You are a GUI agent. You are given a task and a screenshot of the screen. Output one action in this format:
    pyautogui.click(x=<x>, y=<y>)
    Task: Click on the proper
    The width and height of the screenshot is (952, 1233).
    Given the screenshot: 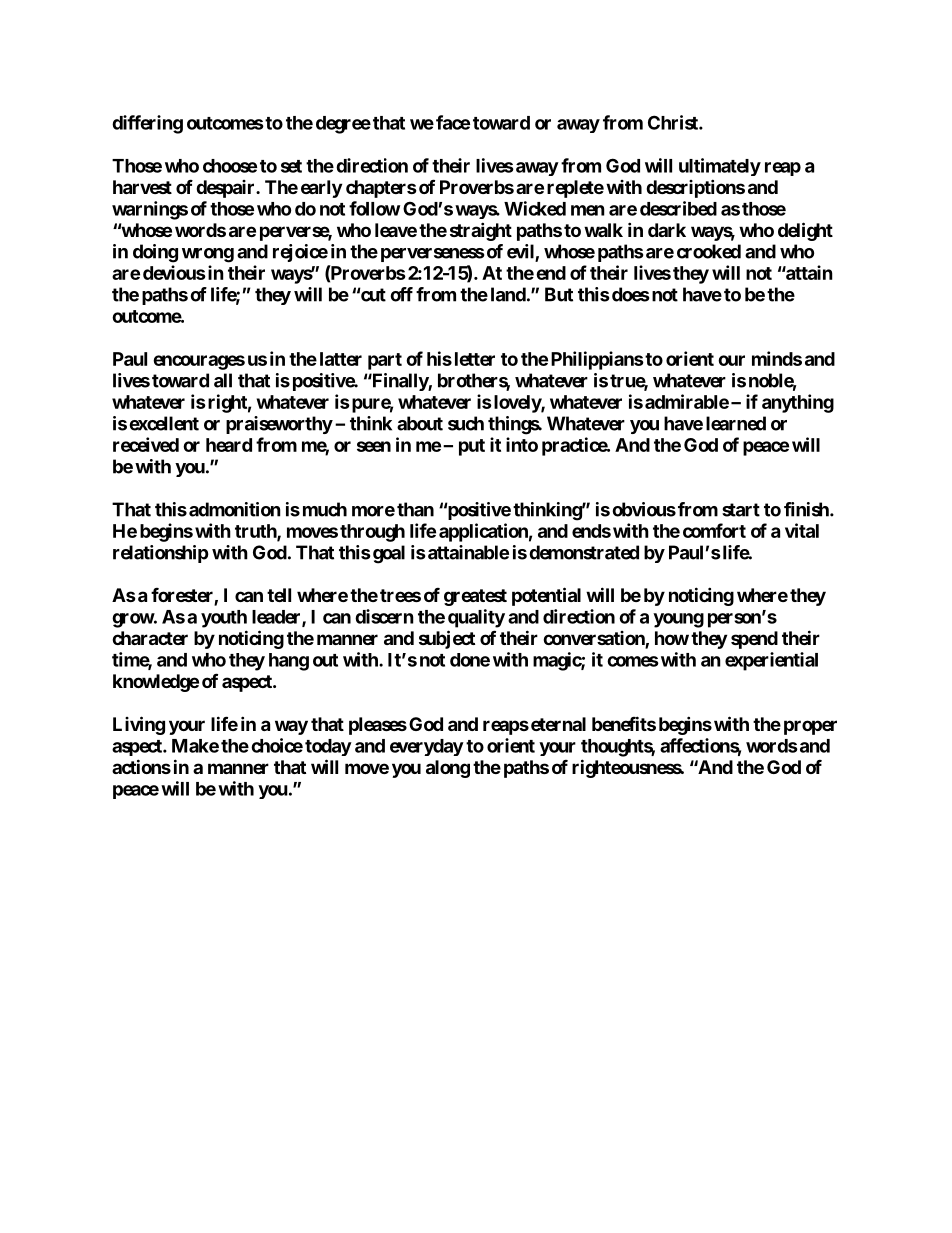 What is the action you would take?
    pyautogui.click(x=810, y=727)
